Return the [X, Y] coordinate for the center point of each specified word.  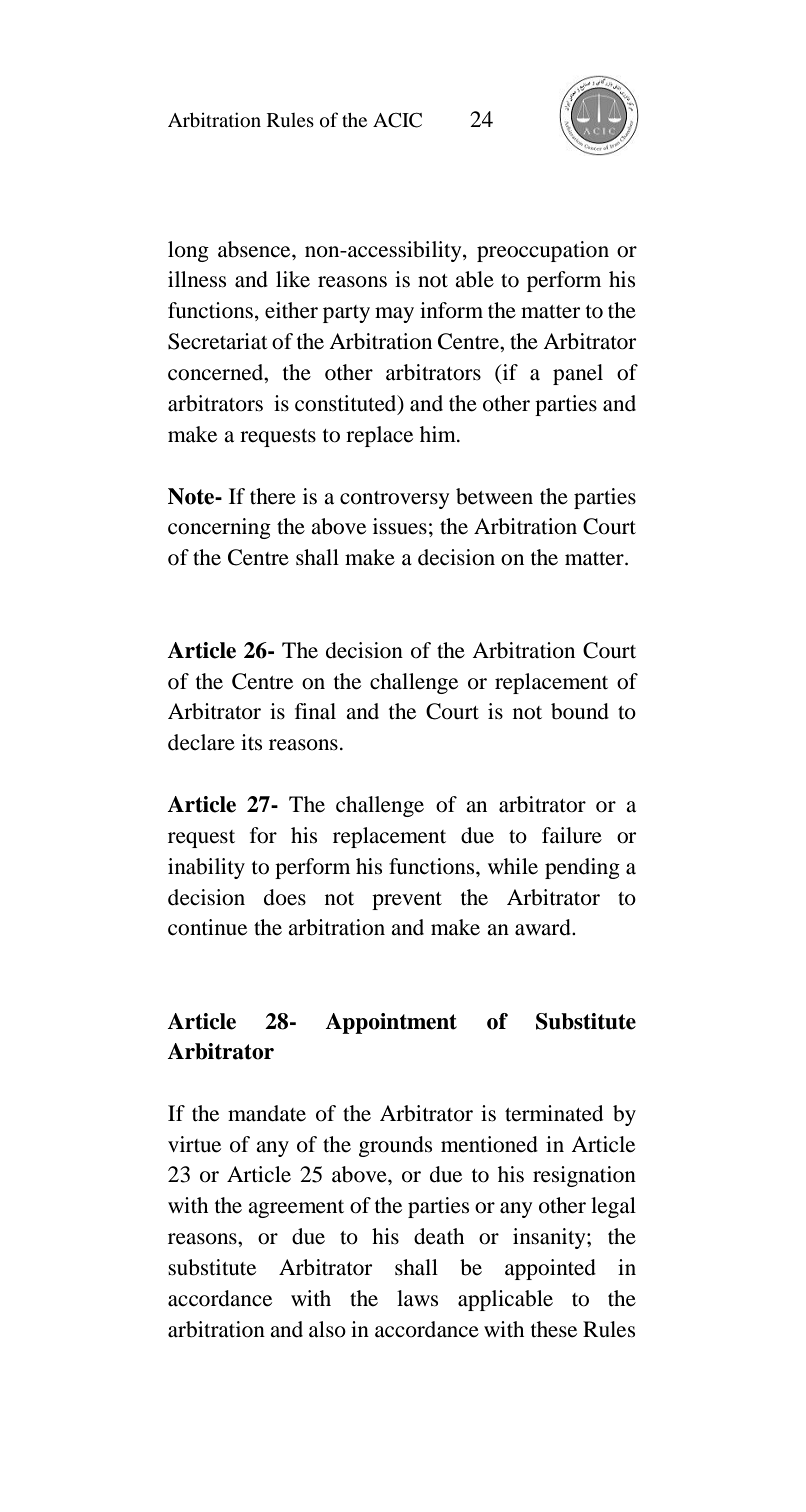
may [394, 315]
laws [417, 1298]
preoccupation [543, 251]
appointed [550, 1269]
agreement [296, 1209]
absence [255, 249]
